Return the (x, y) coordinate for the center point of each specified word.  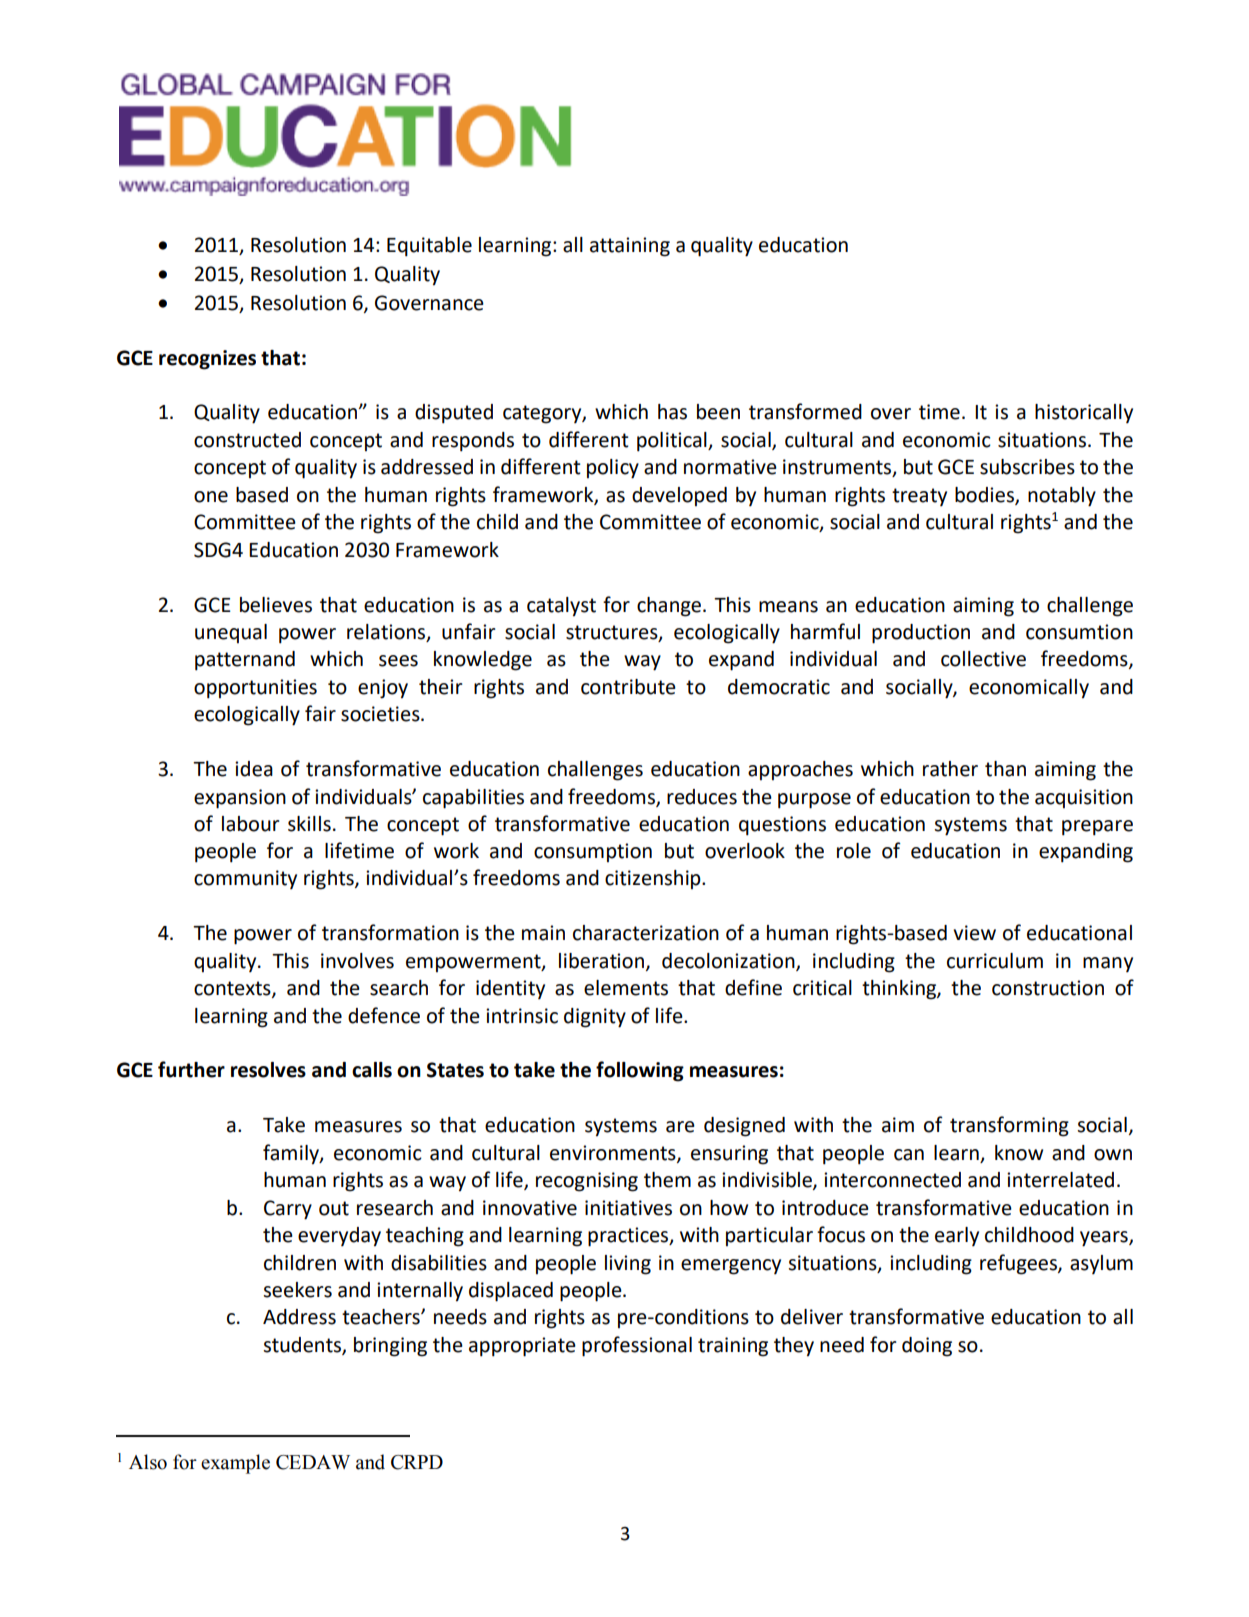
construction (1048, 988)
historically (1084, 413)
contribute (628, 687)
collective (983, 659)
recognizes (207, 360)
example (235, 1464)
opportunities (255, 689)
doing (927, 1347)
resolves (268, 1070)
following (640, 1071)
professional (637, 1346)
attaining (630, 247)
